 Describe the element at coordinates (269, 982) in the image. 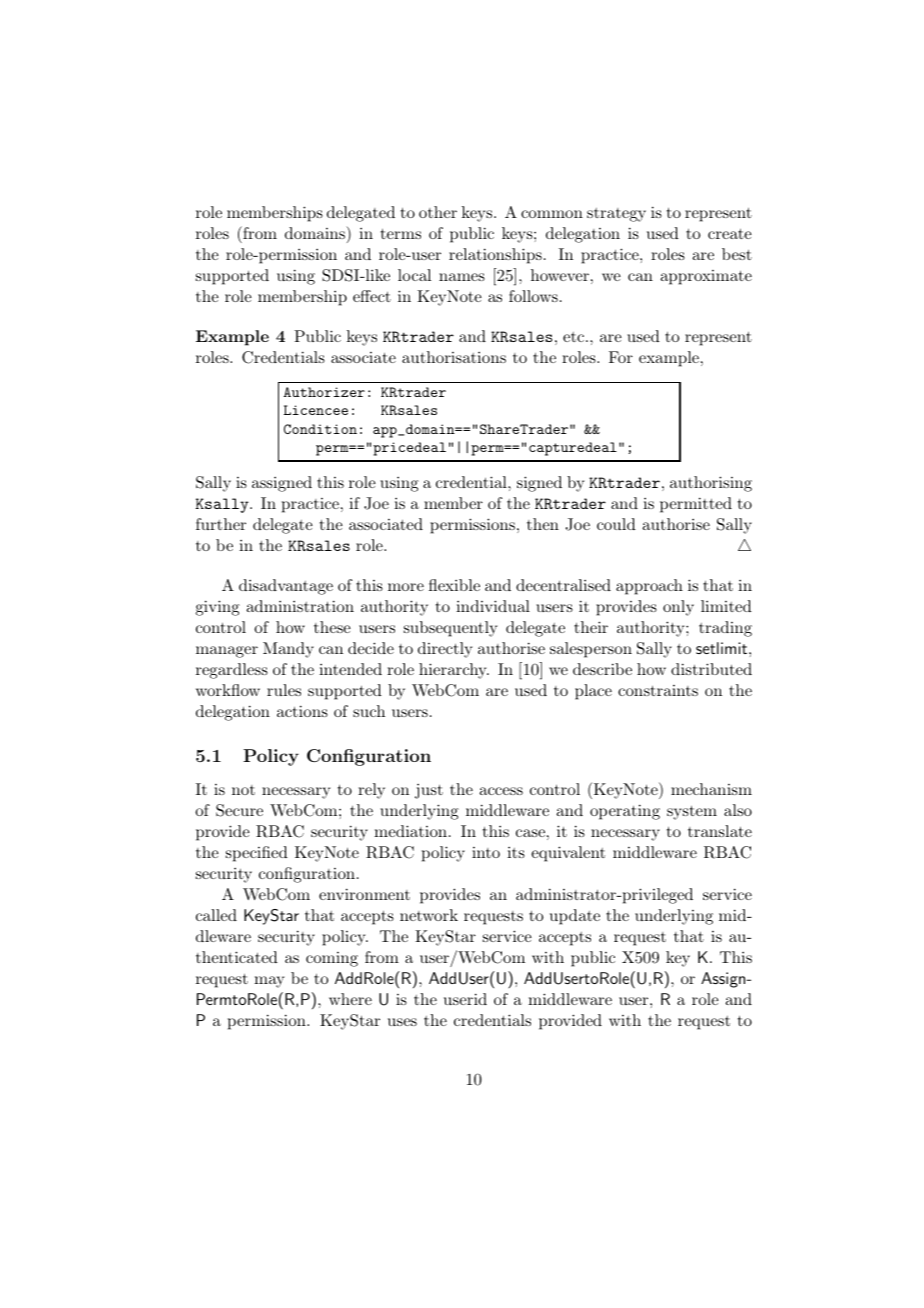

I see `may` at that location.
